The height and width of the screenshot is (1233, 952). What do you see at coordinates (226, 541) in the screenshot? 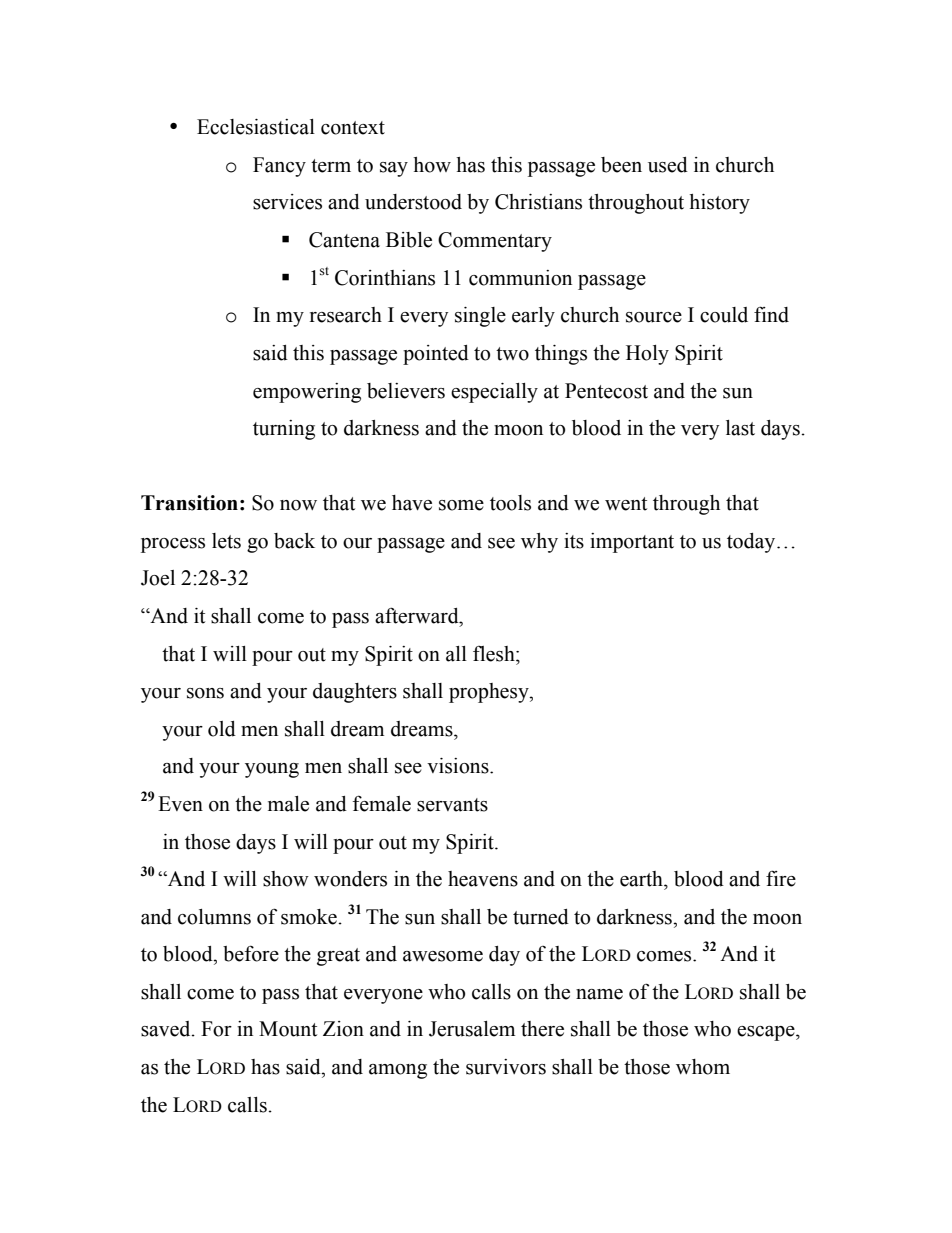
I see `lets` at bounding box center [226, 541].
